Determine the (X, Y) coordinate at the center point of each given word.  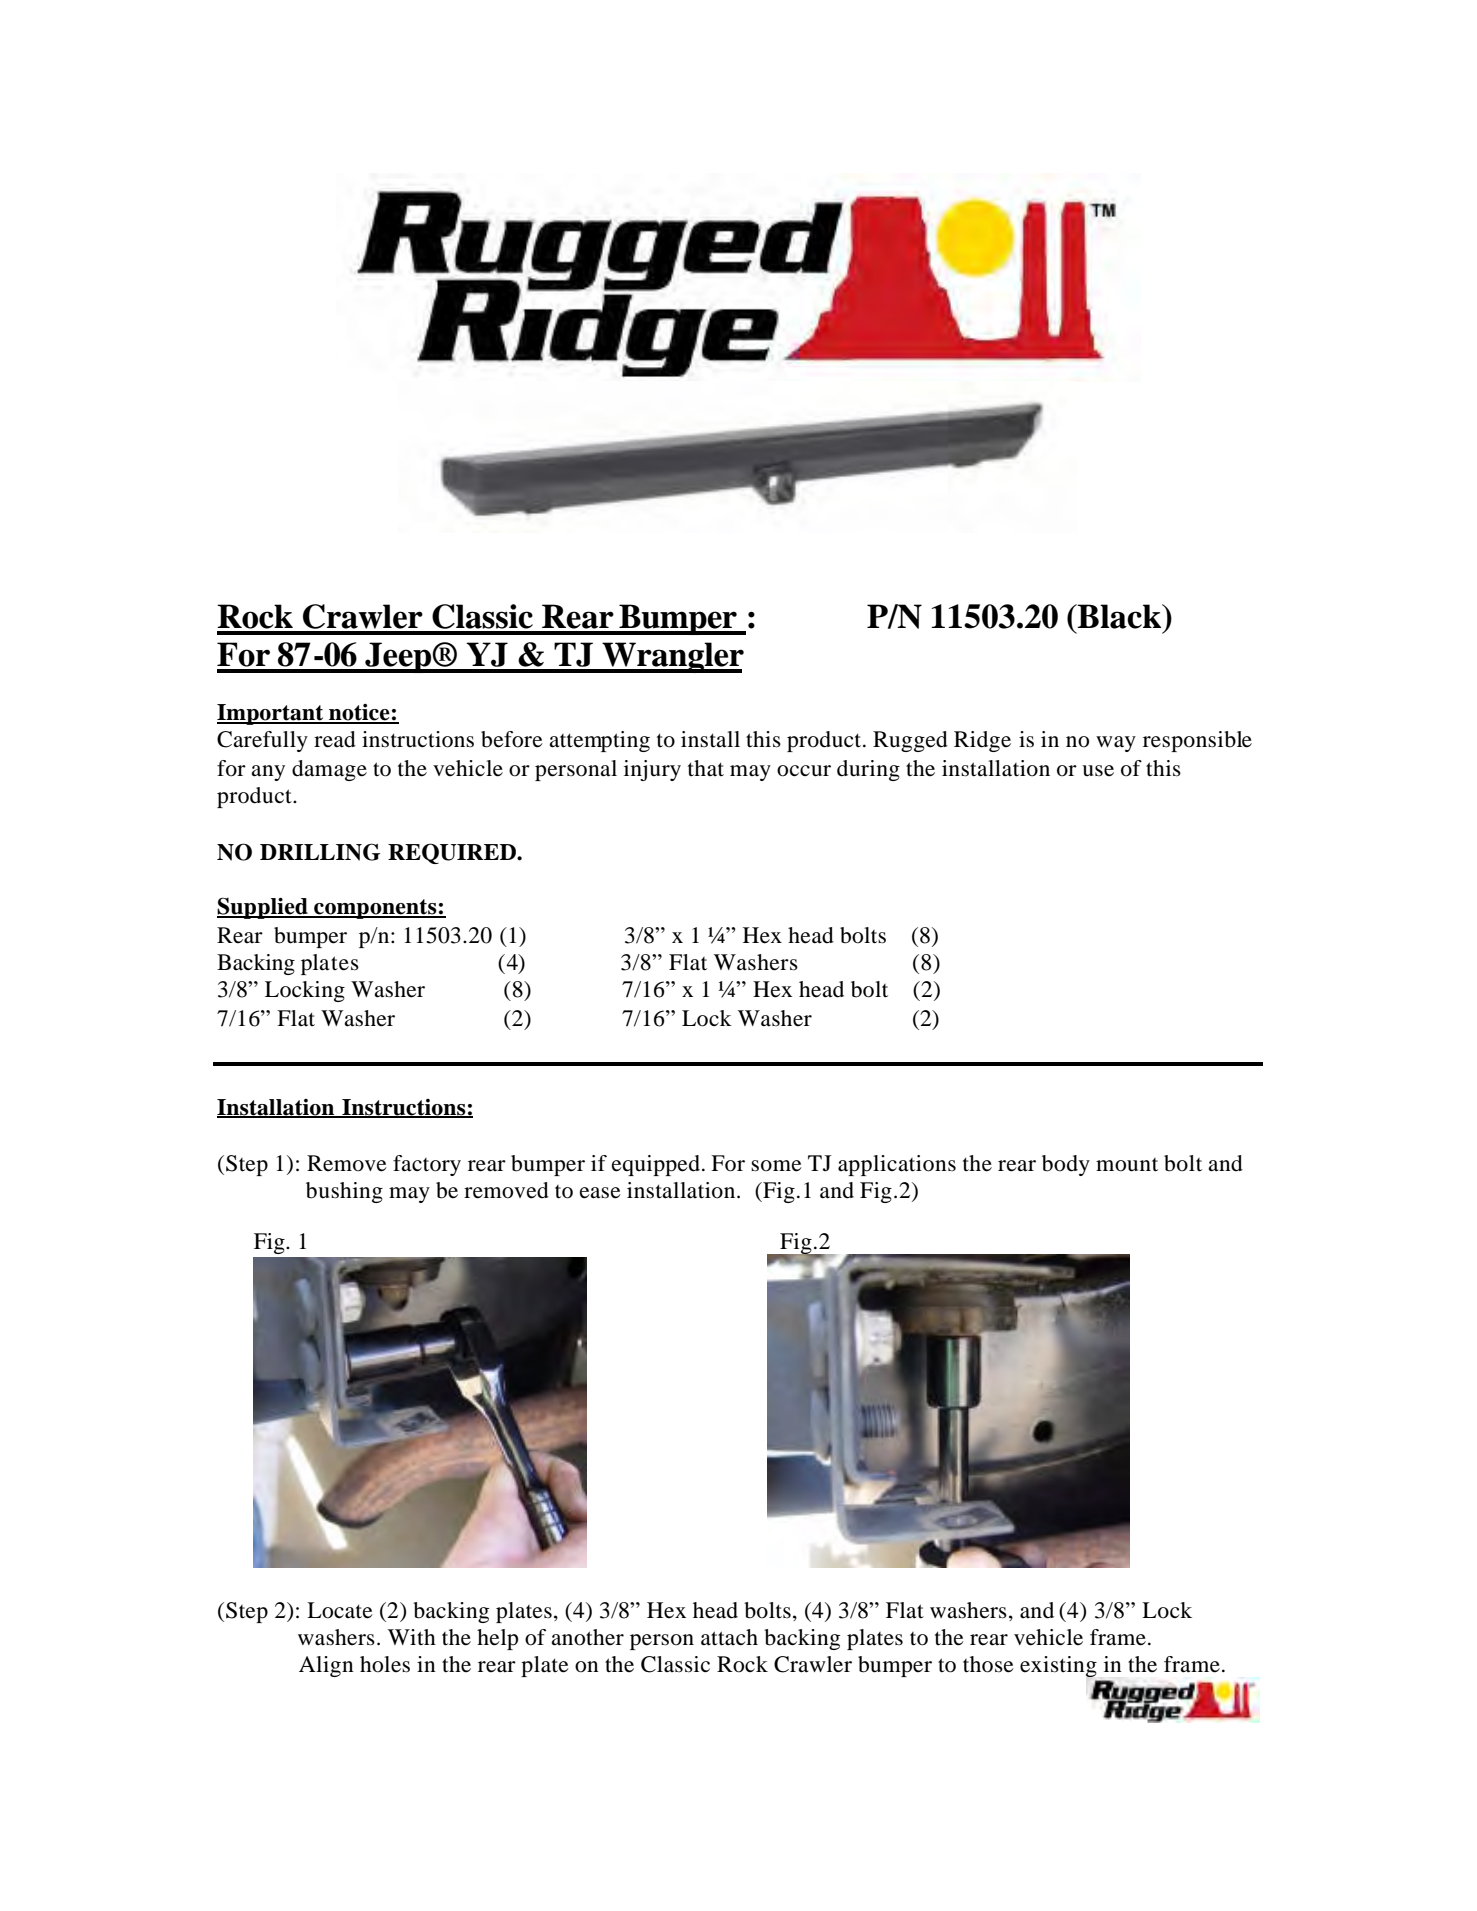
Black (1120, 616)
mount (1127, 1165)
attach (729, 1637)
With (412, 1637)
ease (600, 1193)
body (1066, 1165)
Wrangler (672, 657)
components (375, 909)
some (776, 1166)
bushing (344, 1192)
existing (1058, 1666)
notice (359, 713)
